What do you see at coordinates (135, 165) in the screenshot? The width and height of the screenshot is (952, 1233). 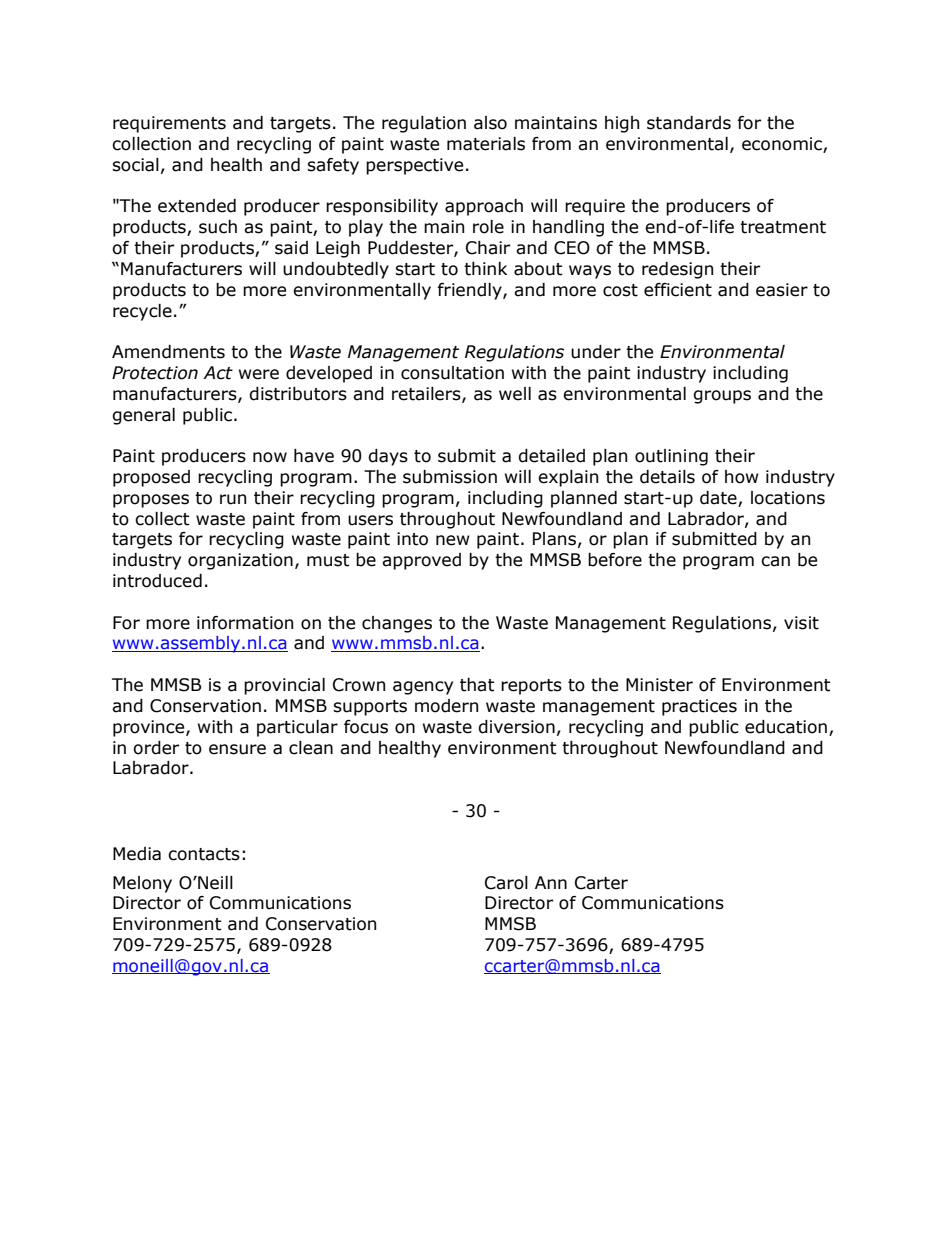 I see `social` at bounding box center [135, 165].
